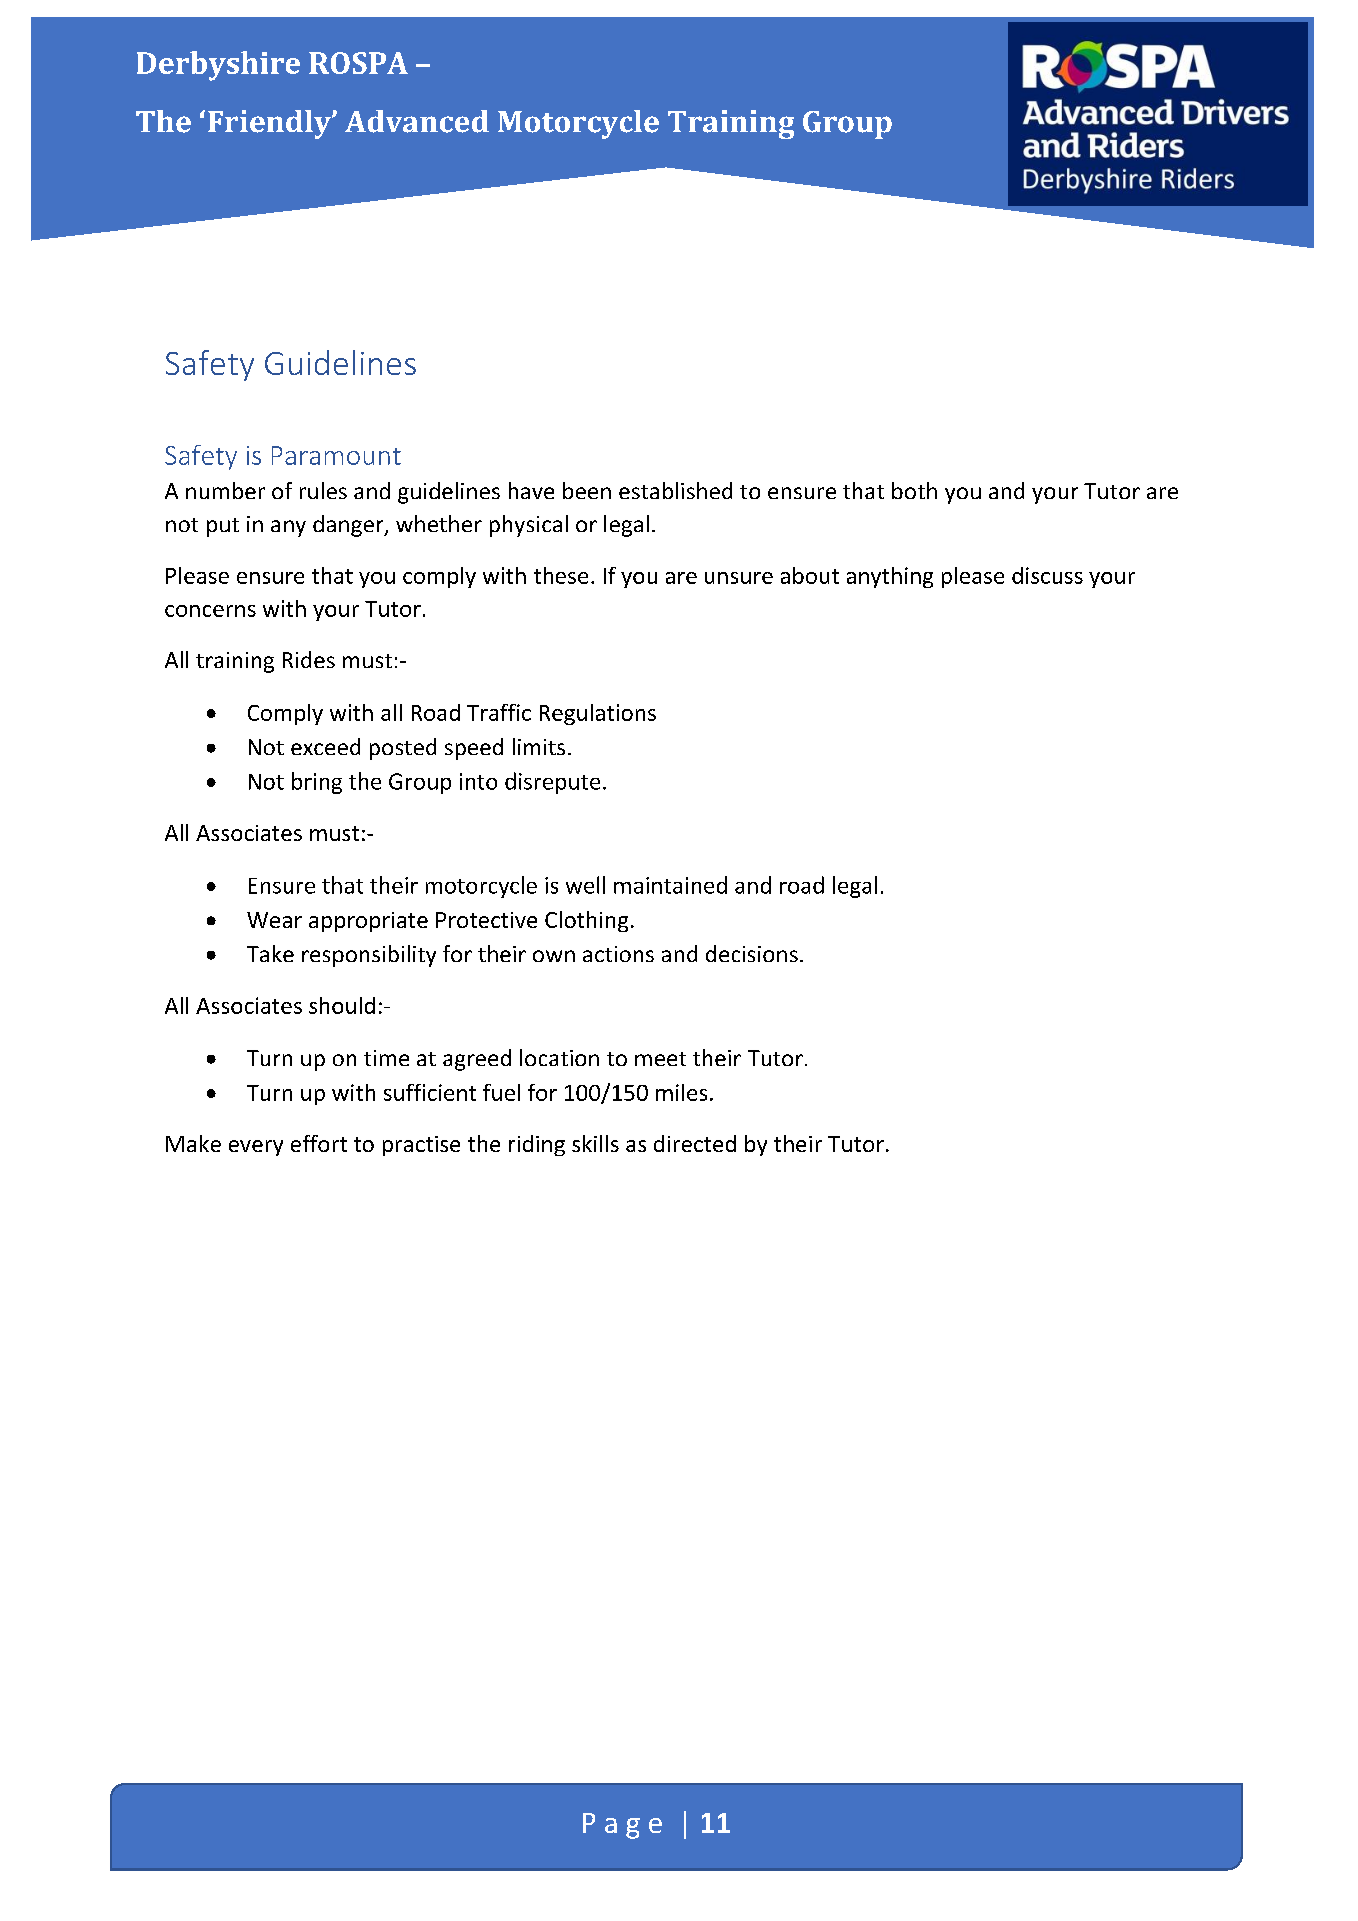  I want to click on Friendly, so click(270, 124).
